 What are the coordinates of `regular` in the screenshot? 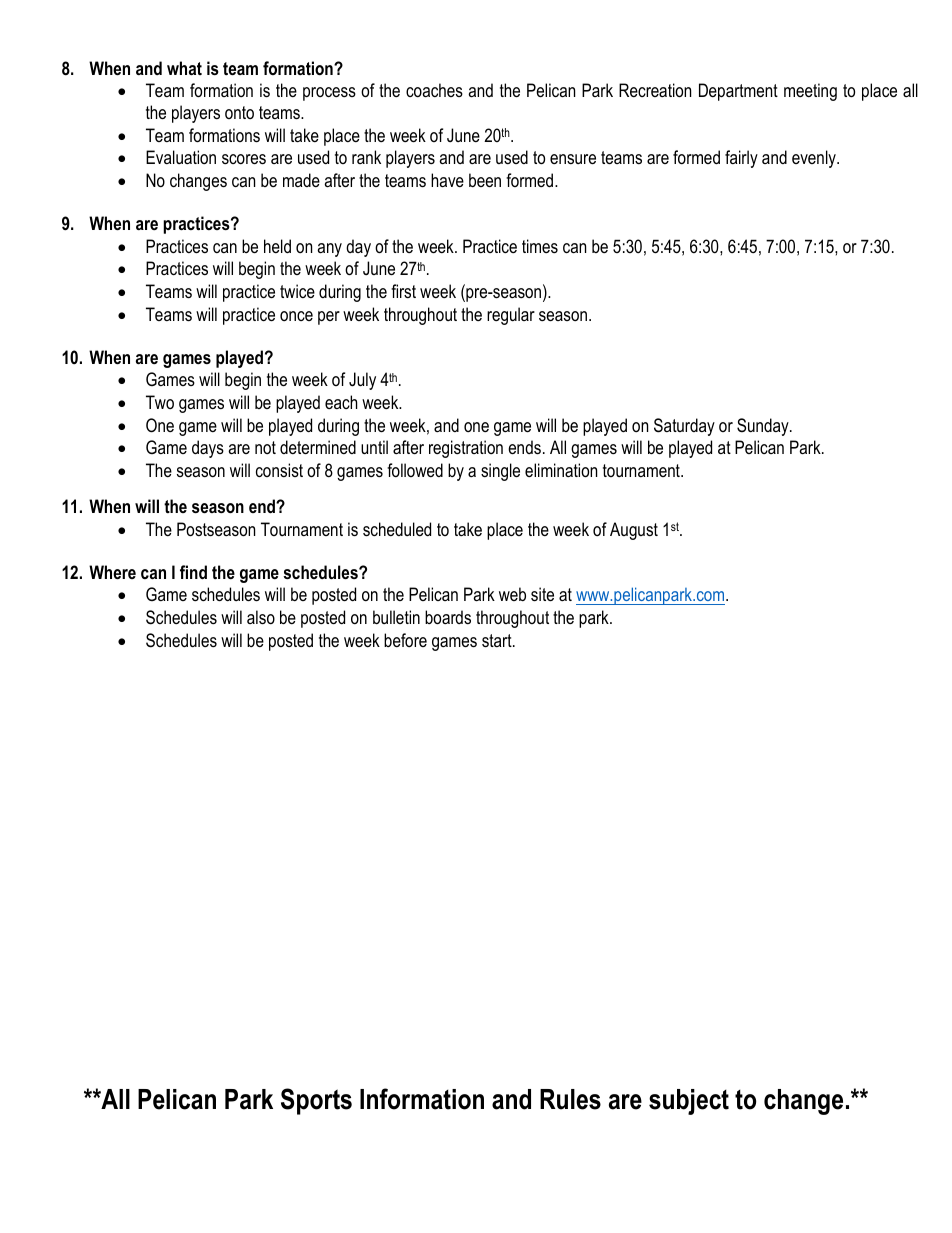 It's located at (511, 316).
